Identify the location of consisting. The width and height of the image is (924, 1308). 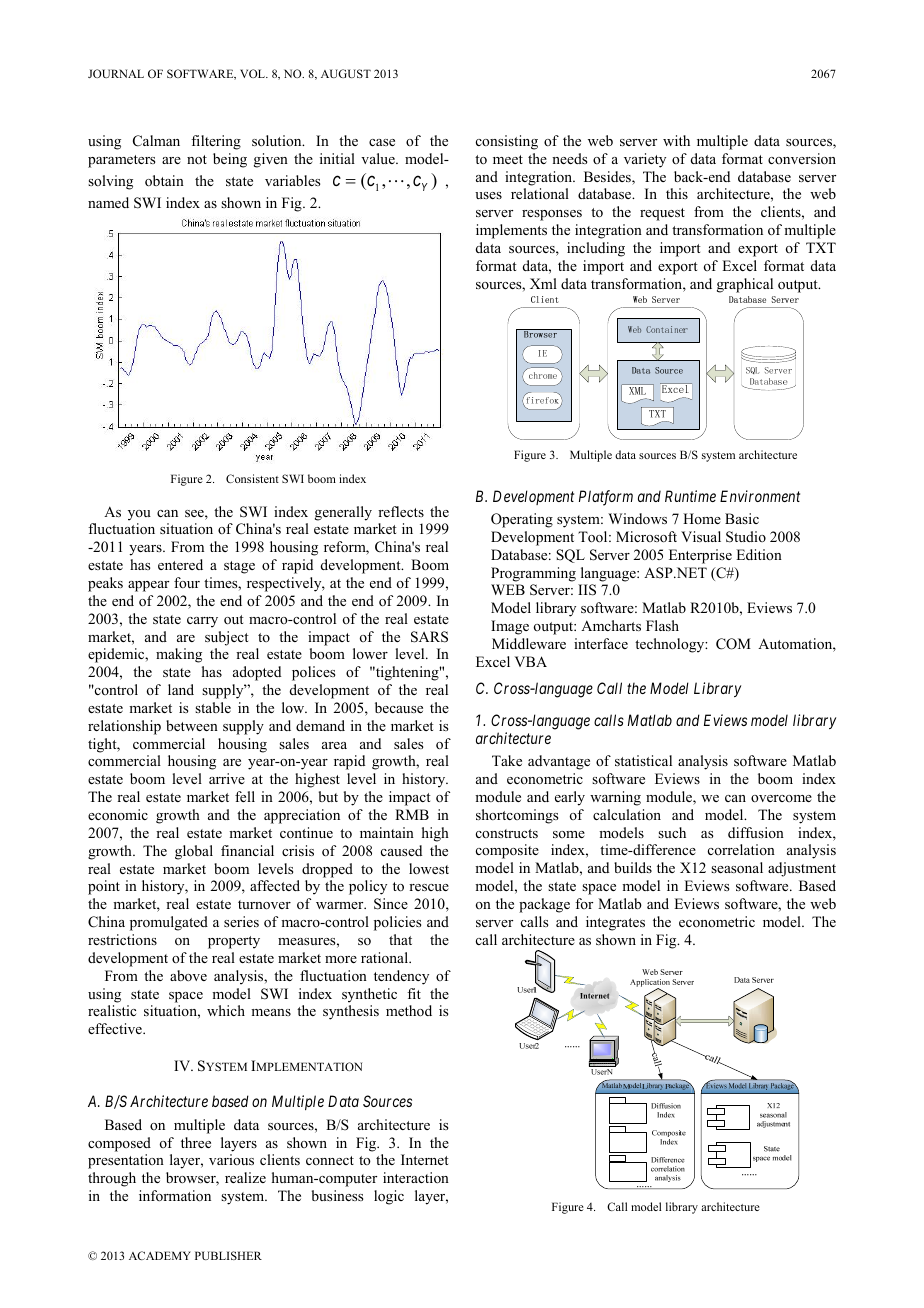
(507, 142).
